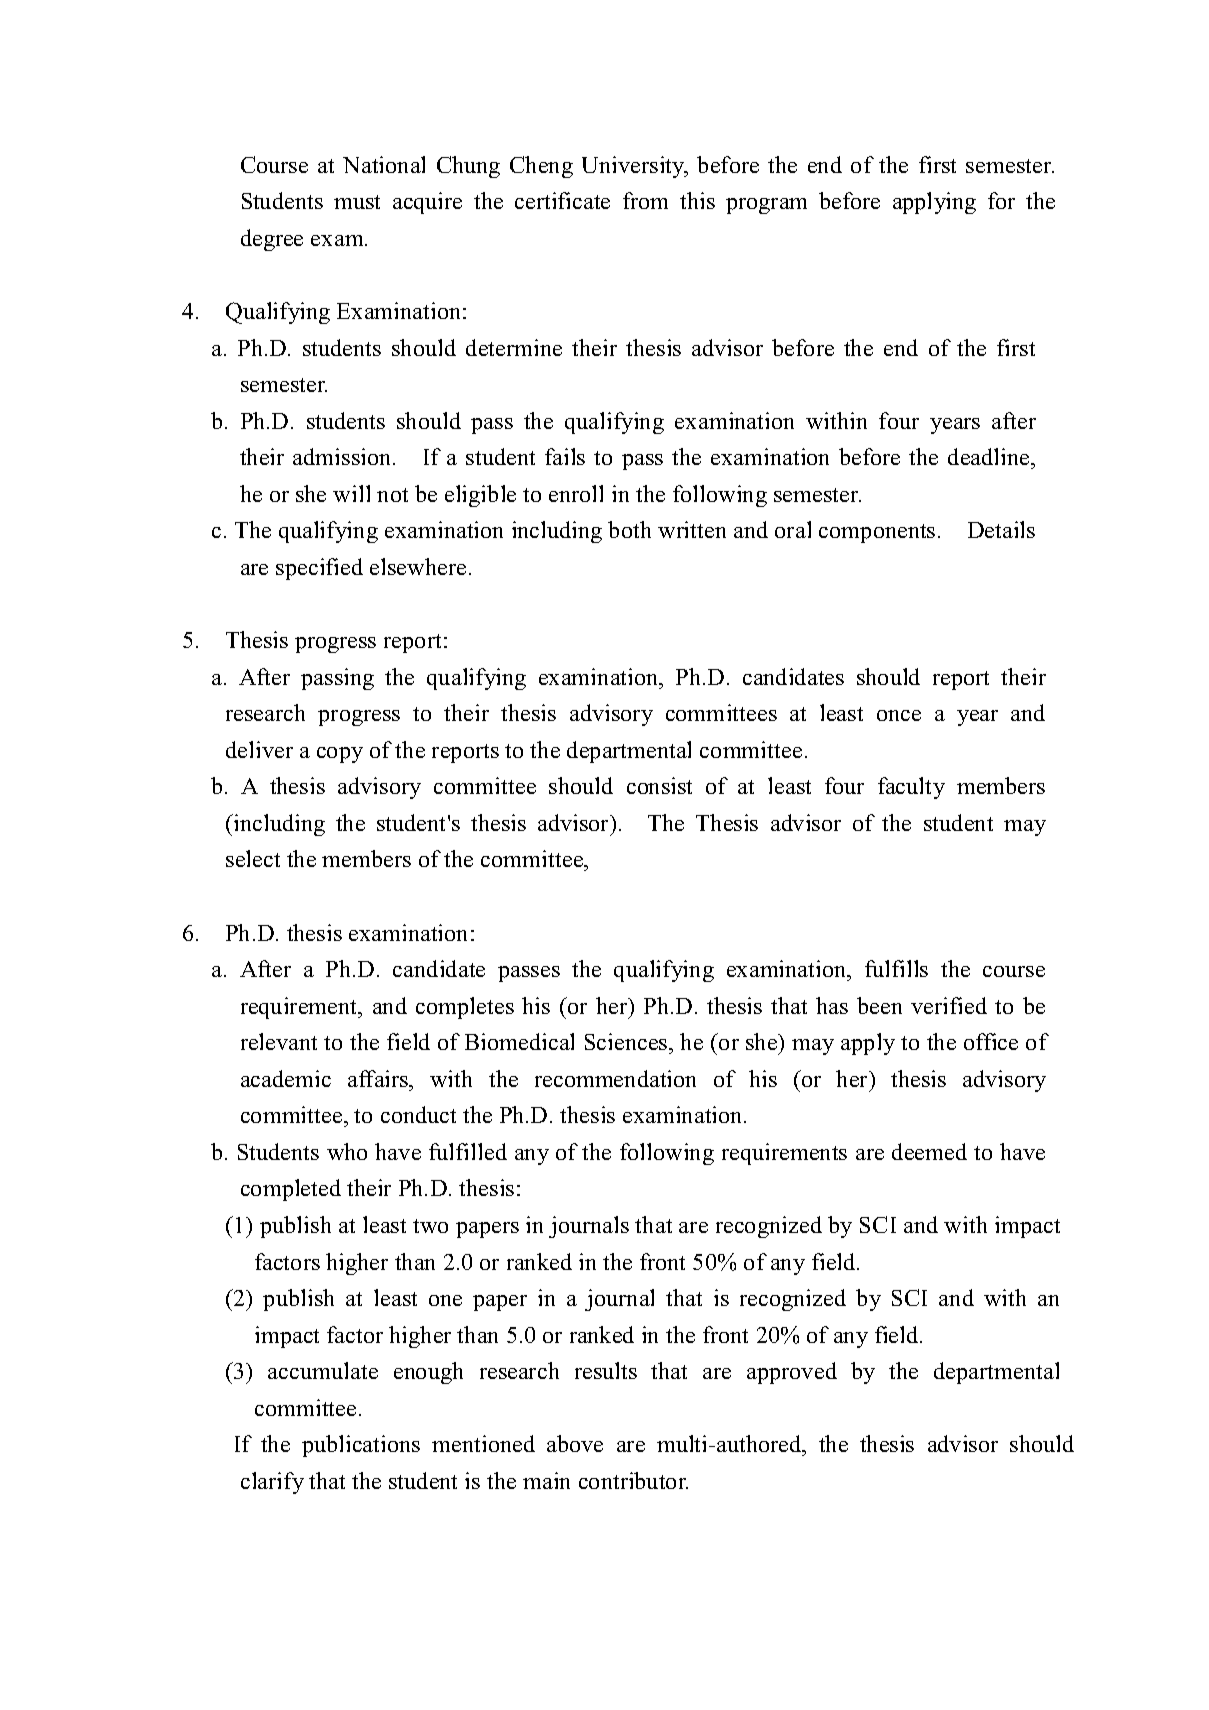 This page has width=1209, height=1710. What do you see at coordinates (896, 968) in the page?
I see `fulfills` at bounding box center [896, 968].
